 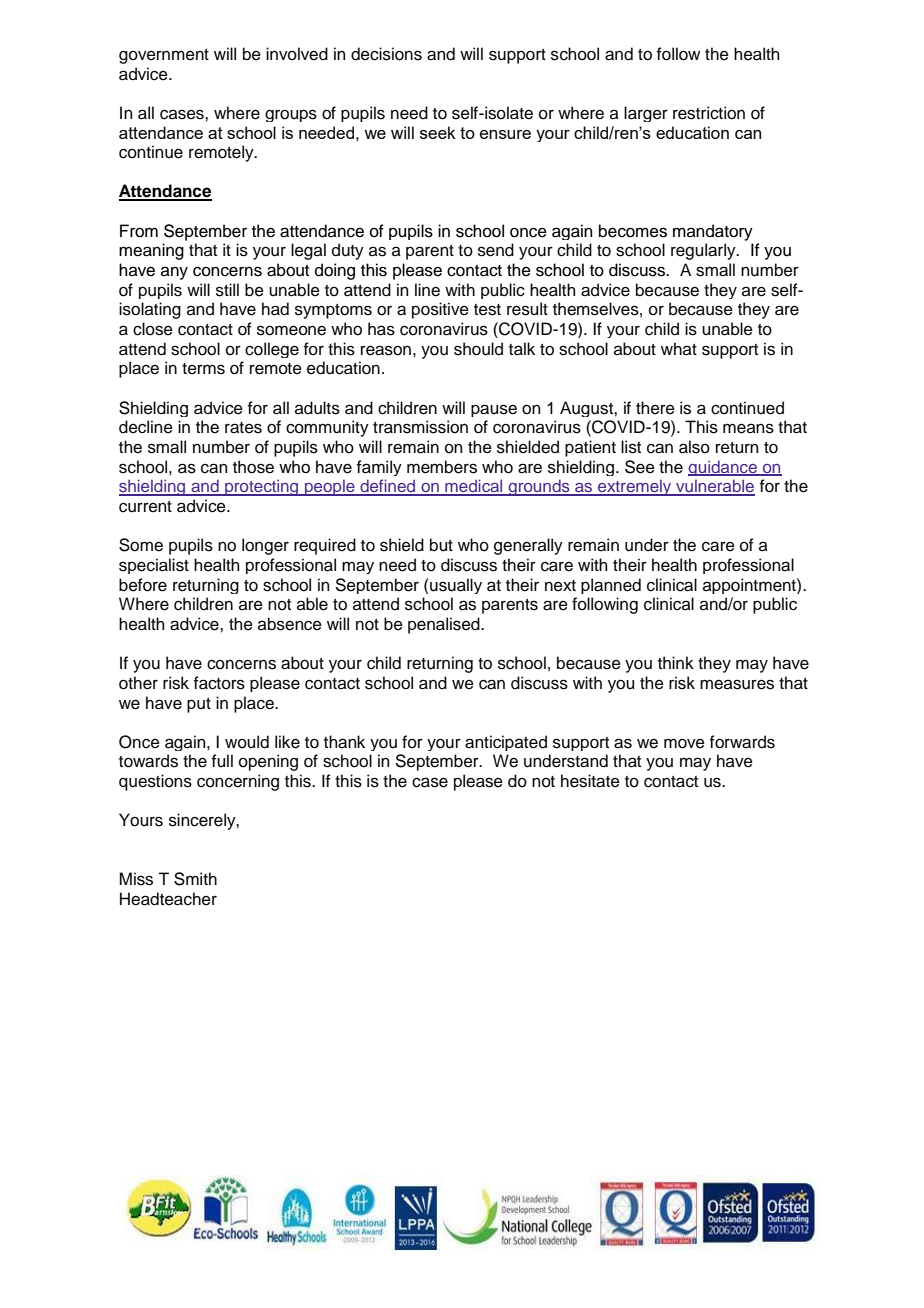 What do you see at coordinates (704, 251) in the page?
I see `regularly` at bounding box center [704, 251].
